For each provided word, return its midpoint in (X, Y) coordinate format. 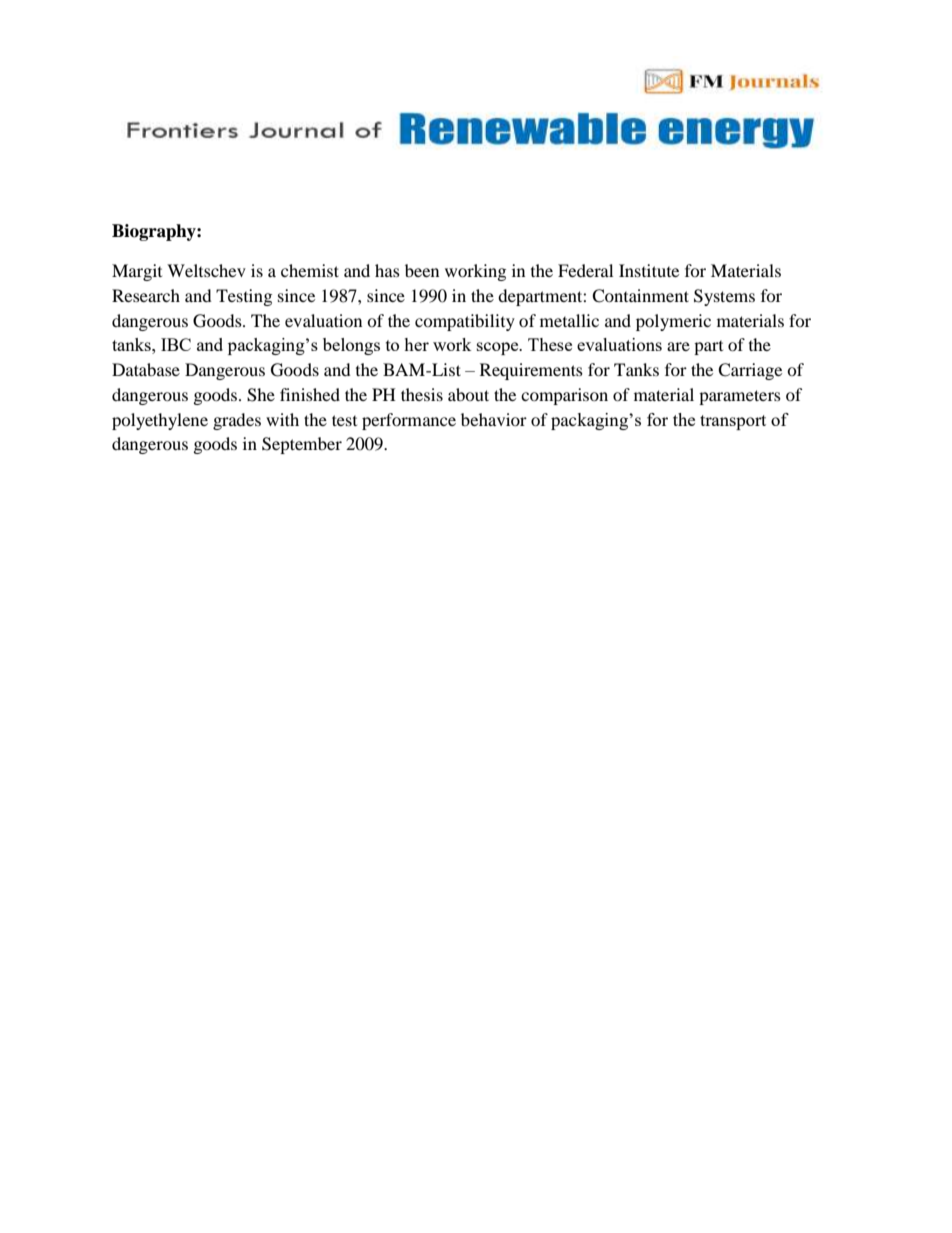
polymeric (673, 322)
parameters (740, 397)
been (422, 270)
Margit (137, 272)
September (302, 445)
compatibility (465, 322)
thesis (422, 394)
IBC (176, 344)
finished (310, 394)
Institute (649, 270)
